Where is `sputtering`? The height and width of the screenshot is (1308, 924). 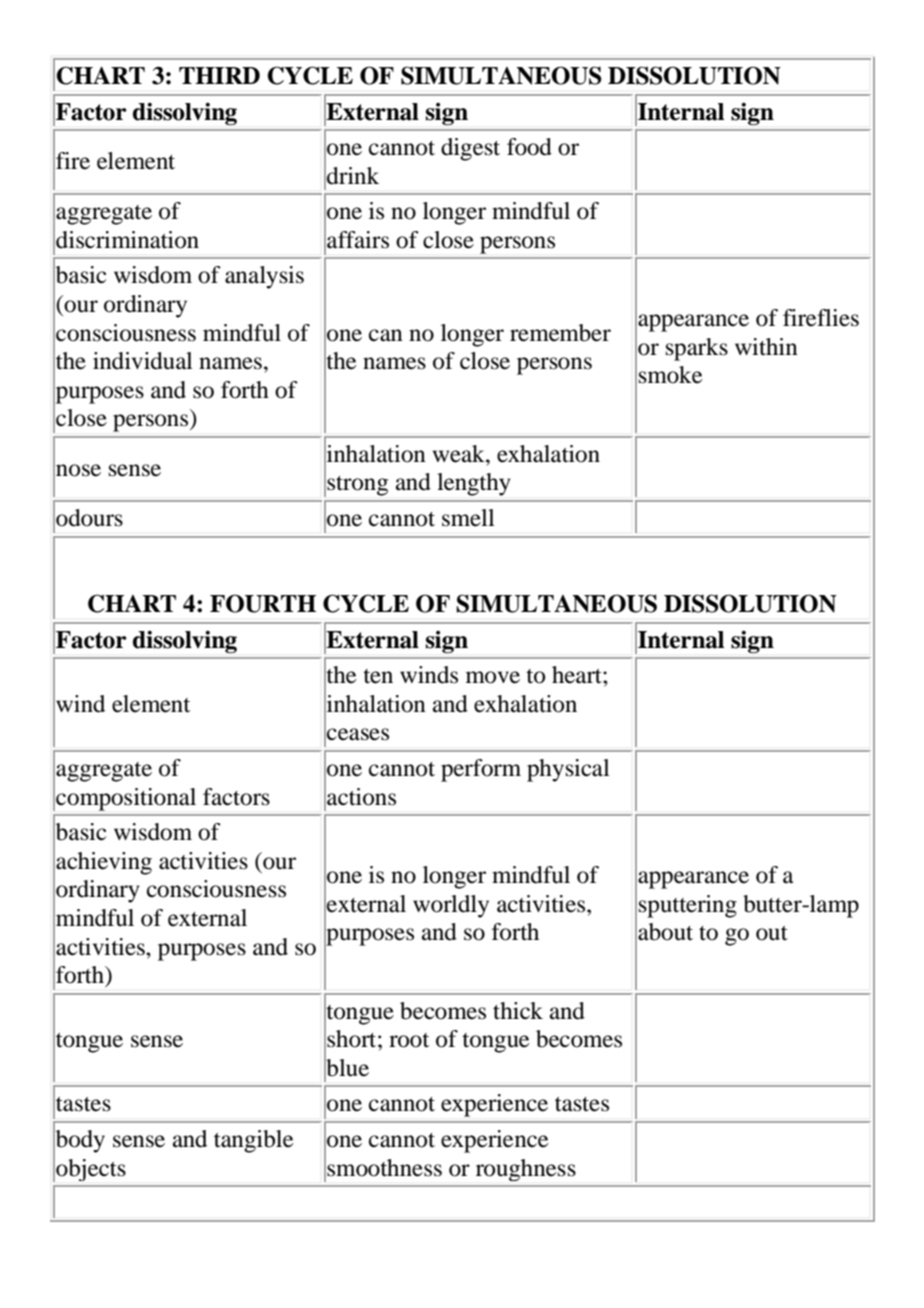
sputtering is located at coordinates (688, 906).
